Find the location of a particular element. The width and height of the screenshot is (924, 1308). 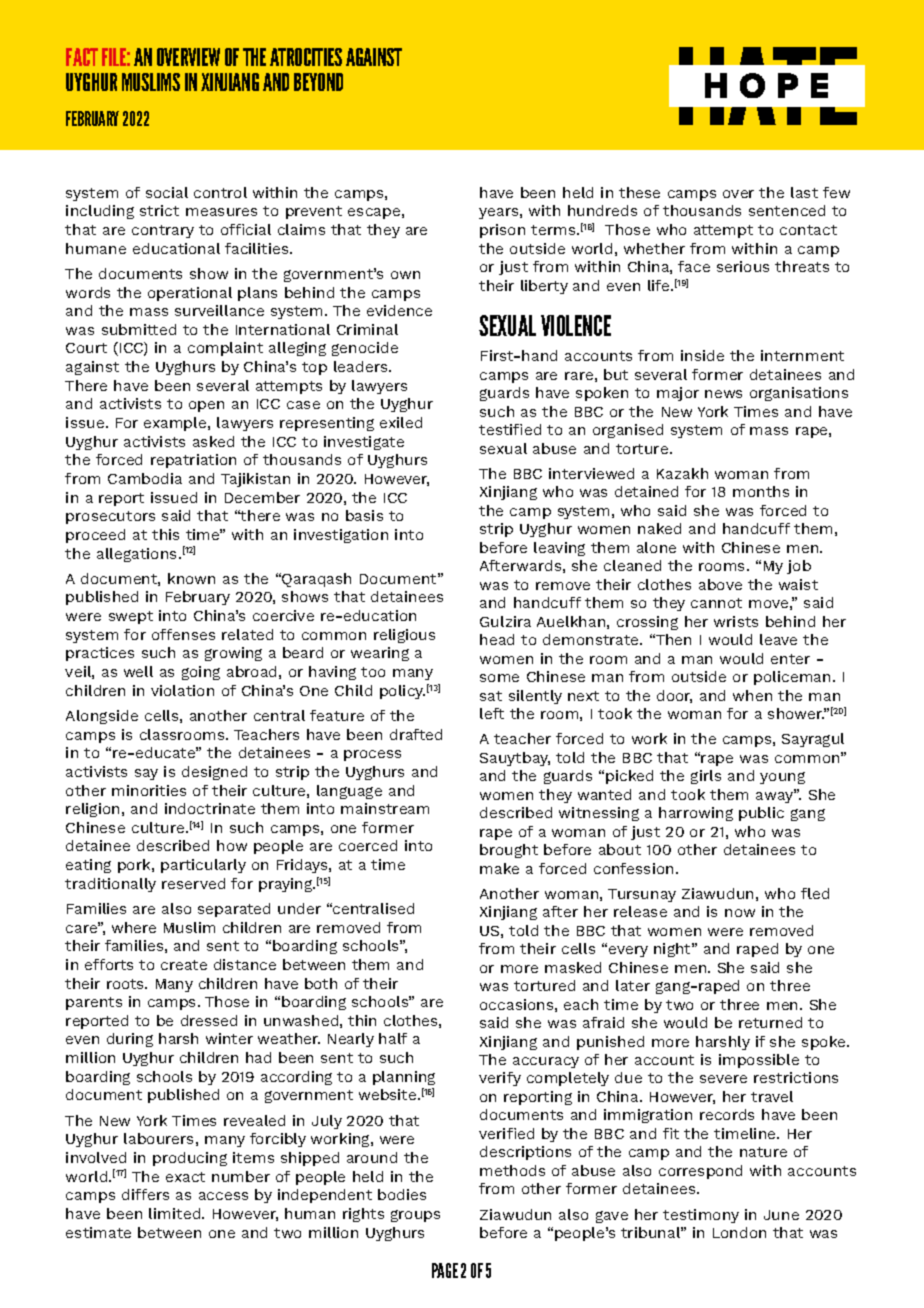

last is located at coordinates (804, 192).
